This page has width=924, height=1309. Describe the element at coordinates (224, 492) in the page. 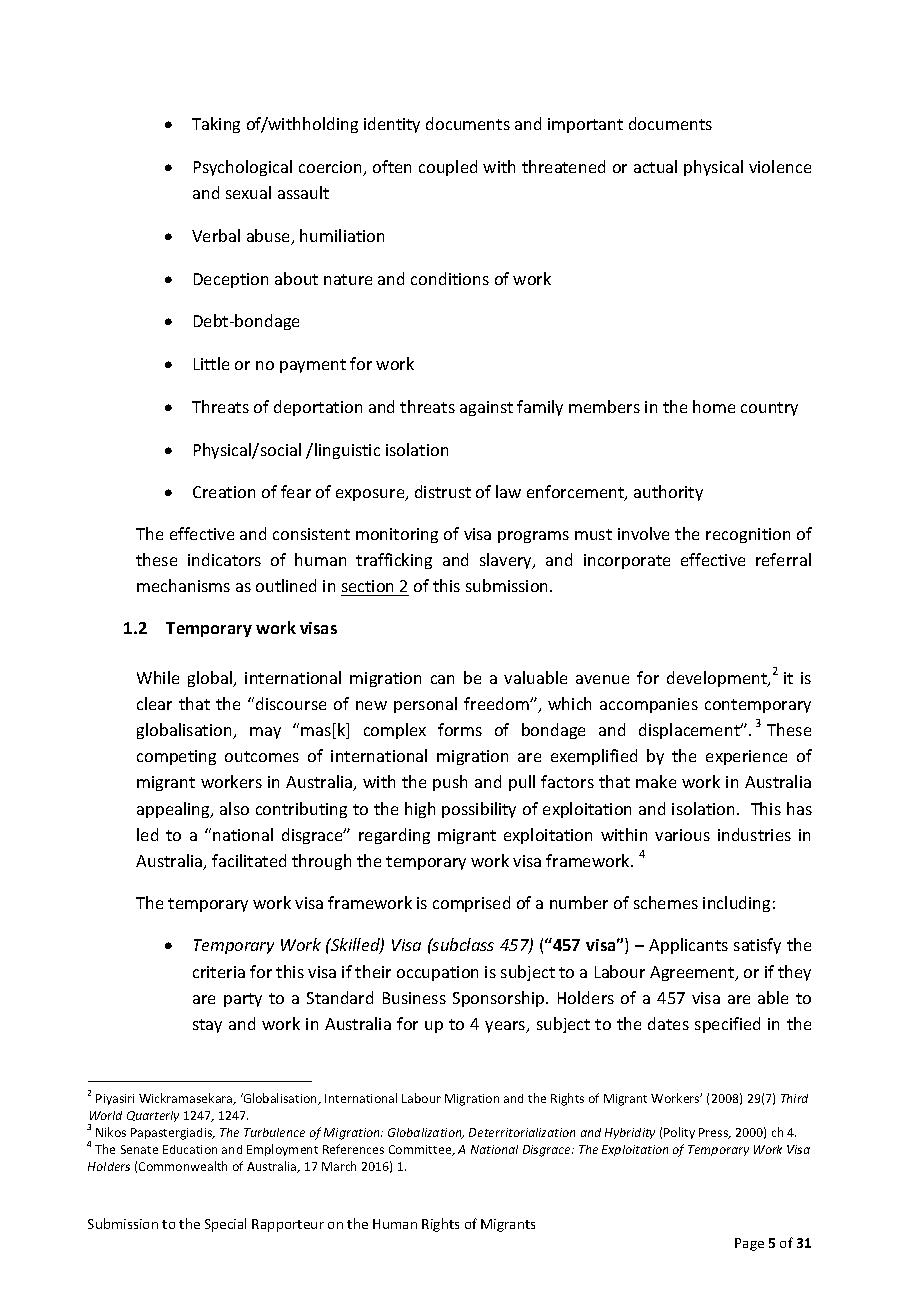

I see `Creation` at that location.
